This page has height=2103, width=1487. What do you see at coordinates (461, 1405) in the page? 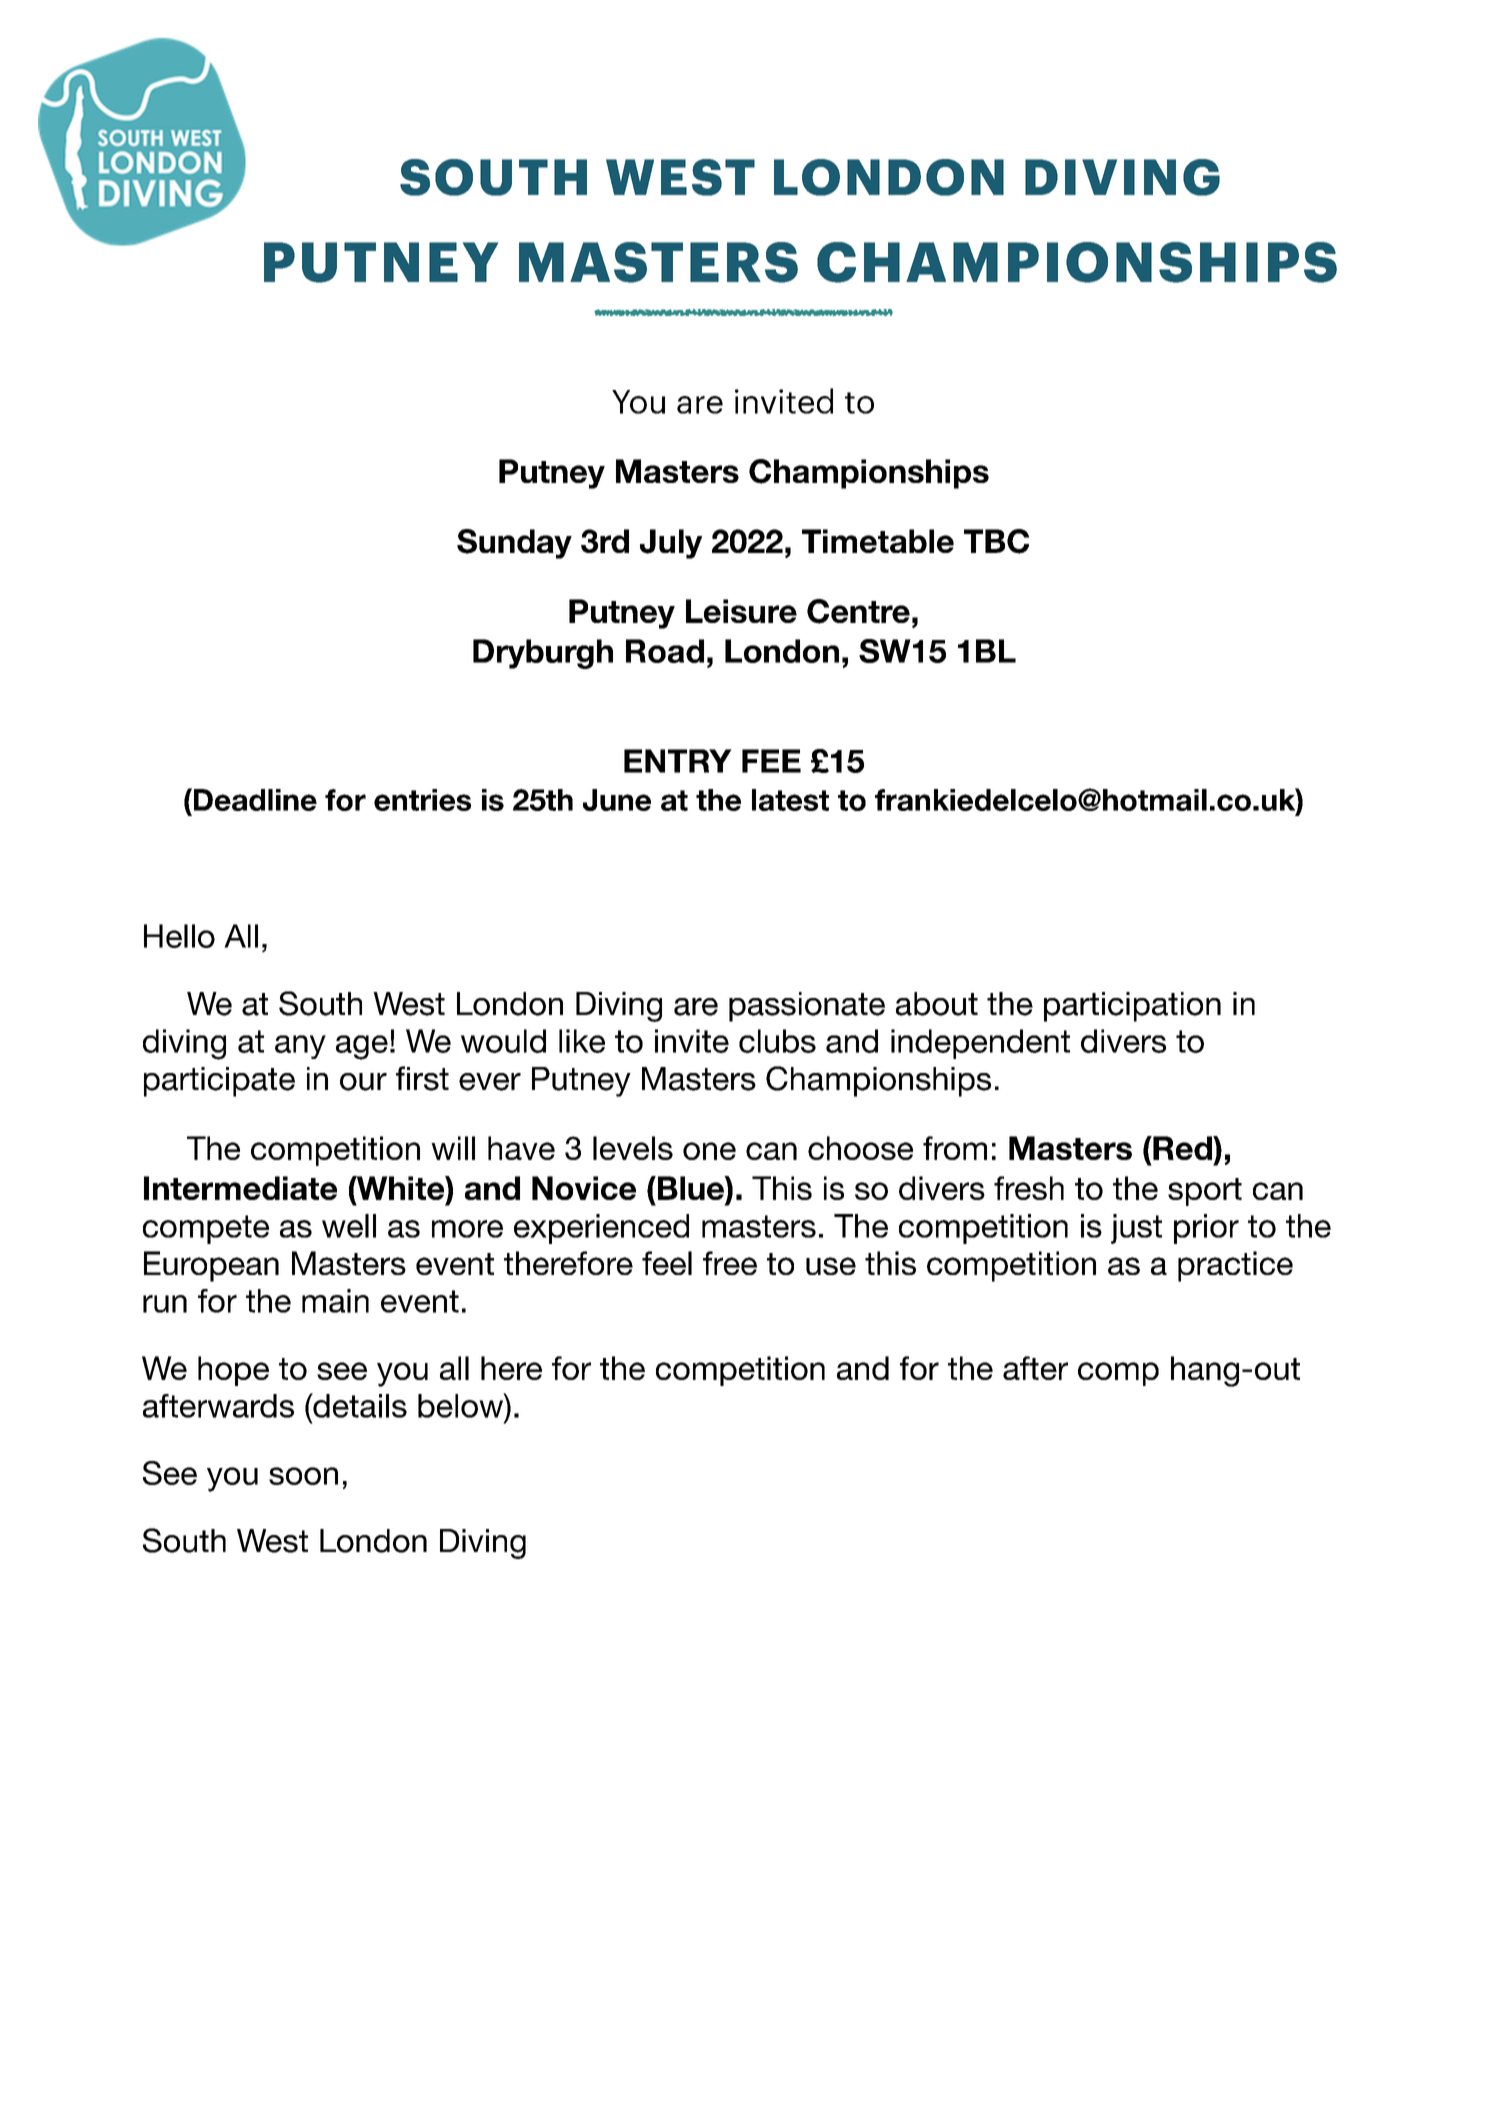
I see `below` at bounding box center [461, 1405].
